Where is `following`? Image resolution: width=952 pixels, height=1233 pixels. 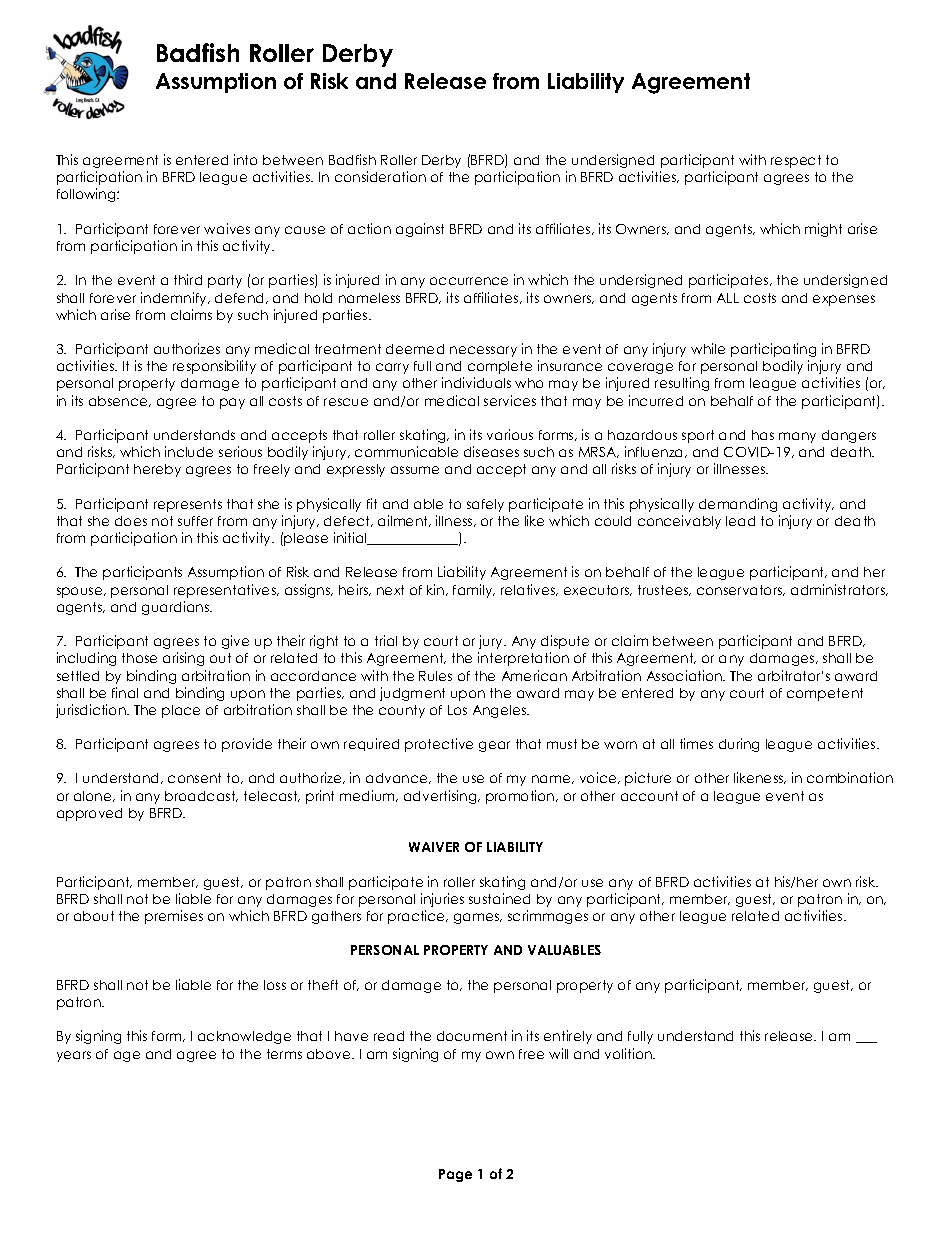
following is located at coordinates (87, 195).
